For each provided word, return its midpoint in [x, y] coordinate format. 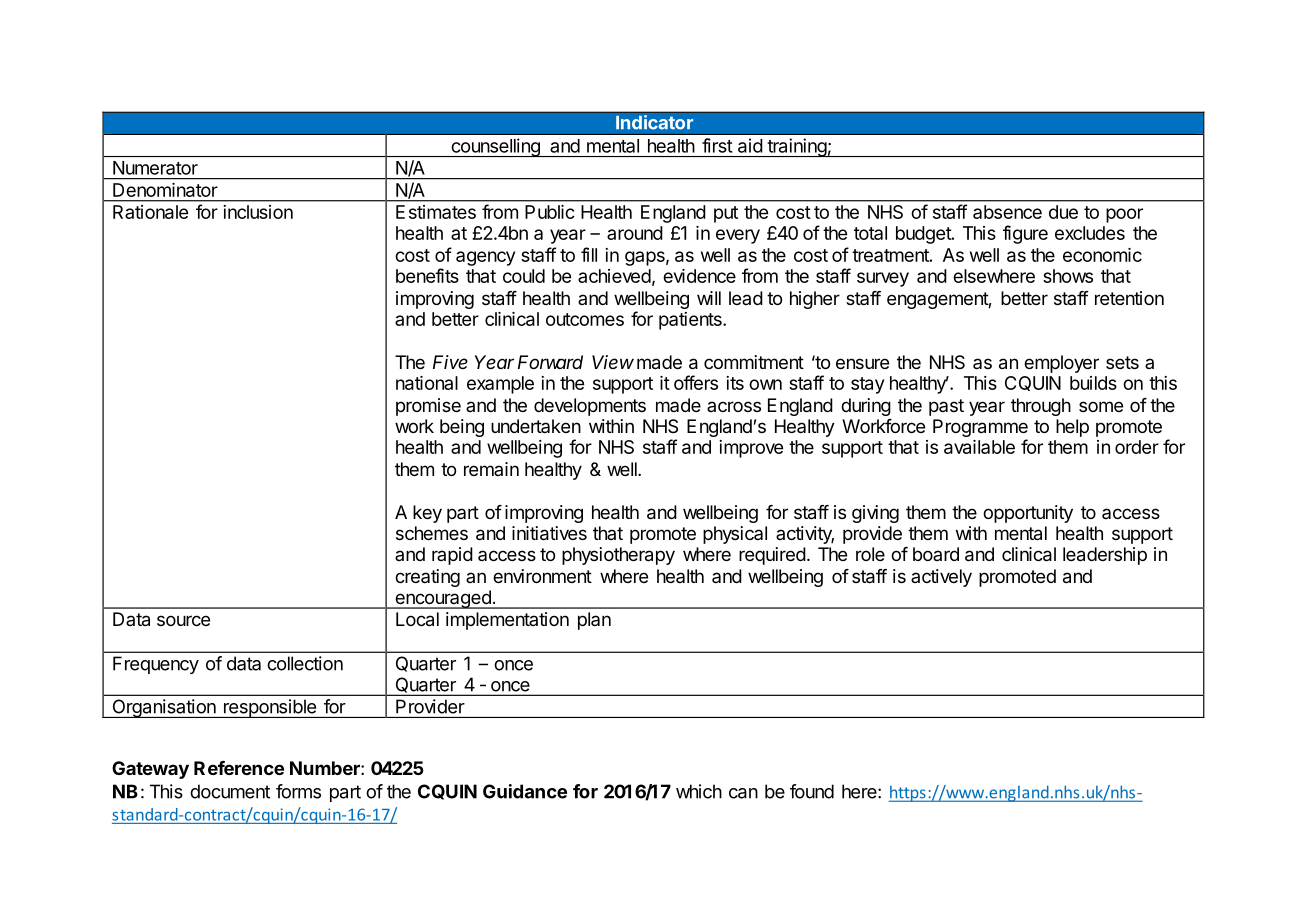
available [979, 447]
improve [751, 449]
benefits [427, 275]
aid [750, 145]
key [427, 514]
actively [941, 578]
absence [1007, 212]
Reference [239, 768]
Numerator [155, 168]
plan [594, 621]
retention [1129, 298]
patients [691, 321]
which [699, 791]
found [812, 791]
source [183, 620]
